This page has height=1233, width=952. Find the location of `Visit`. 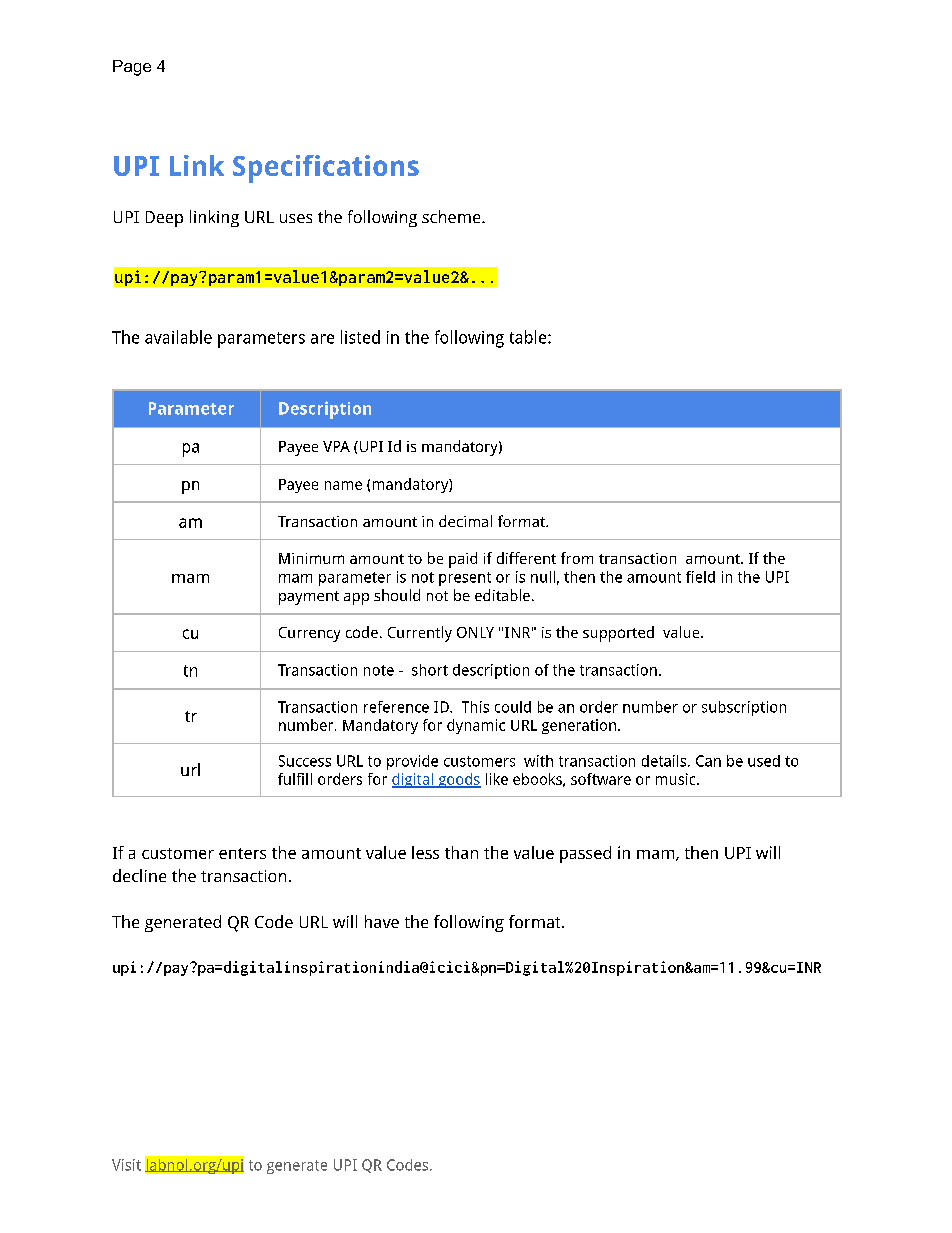

Visit is located at coordinates (126, 1165).
